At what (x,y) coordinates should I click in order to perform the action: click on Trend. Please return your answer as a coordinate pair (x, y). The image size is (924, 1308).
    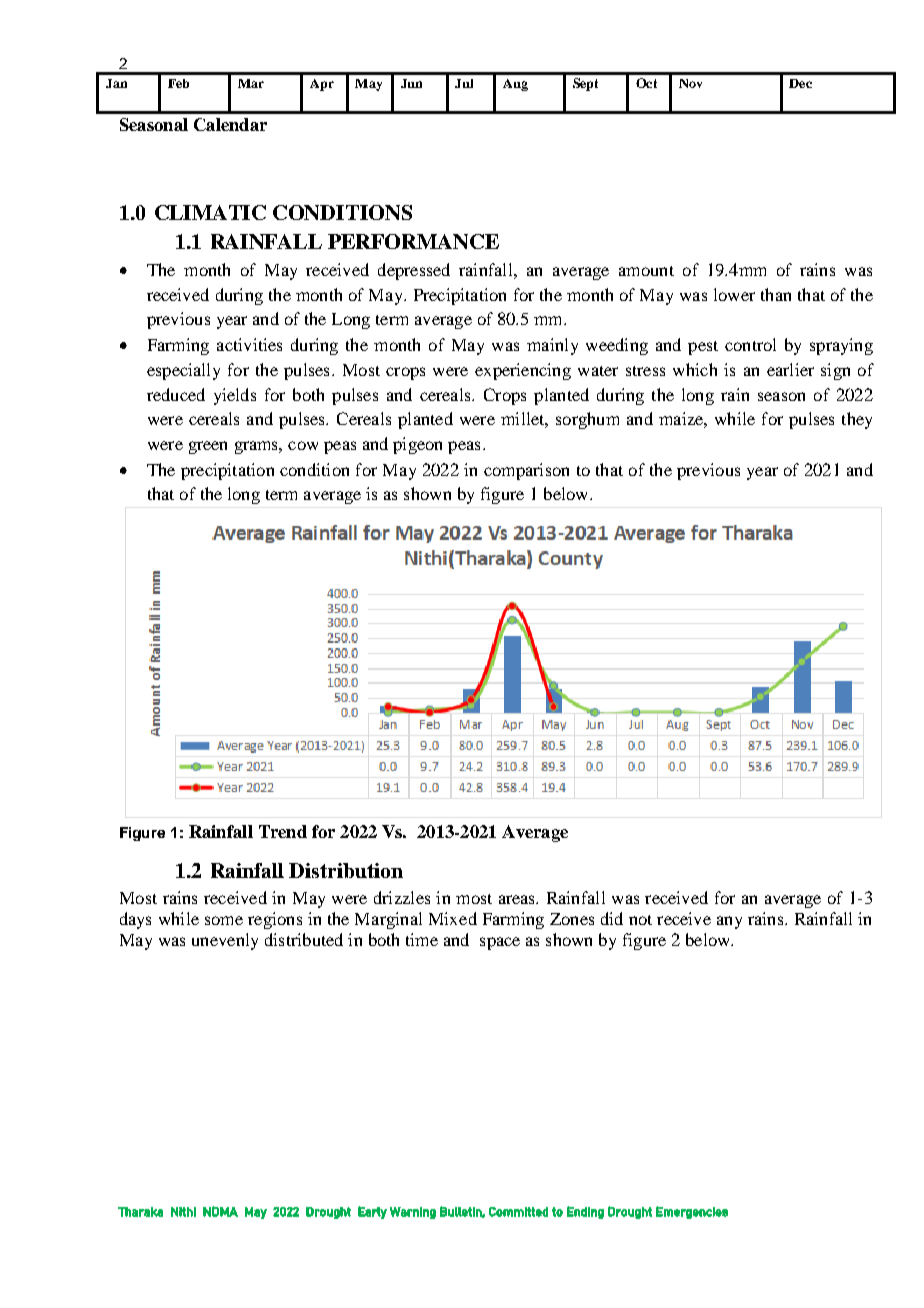
    Looking at the image, I should click on (283, 831).
